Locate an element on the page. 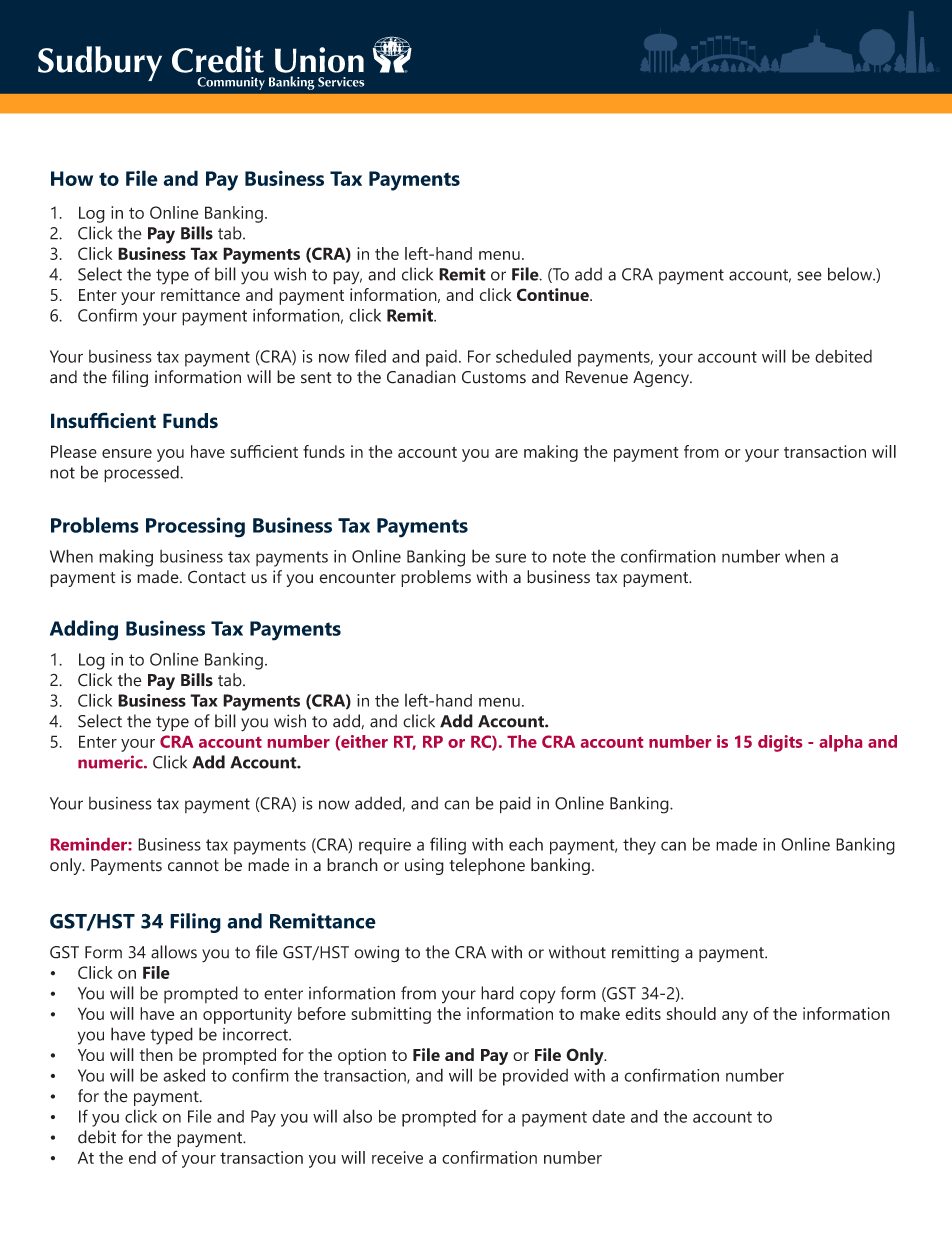 The height and width of the page is (1233, 952). Continue is located at coordinates (554, 294).
